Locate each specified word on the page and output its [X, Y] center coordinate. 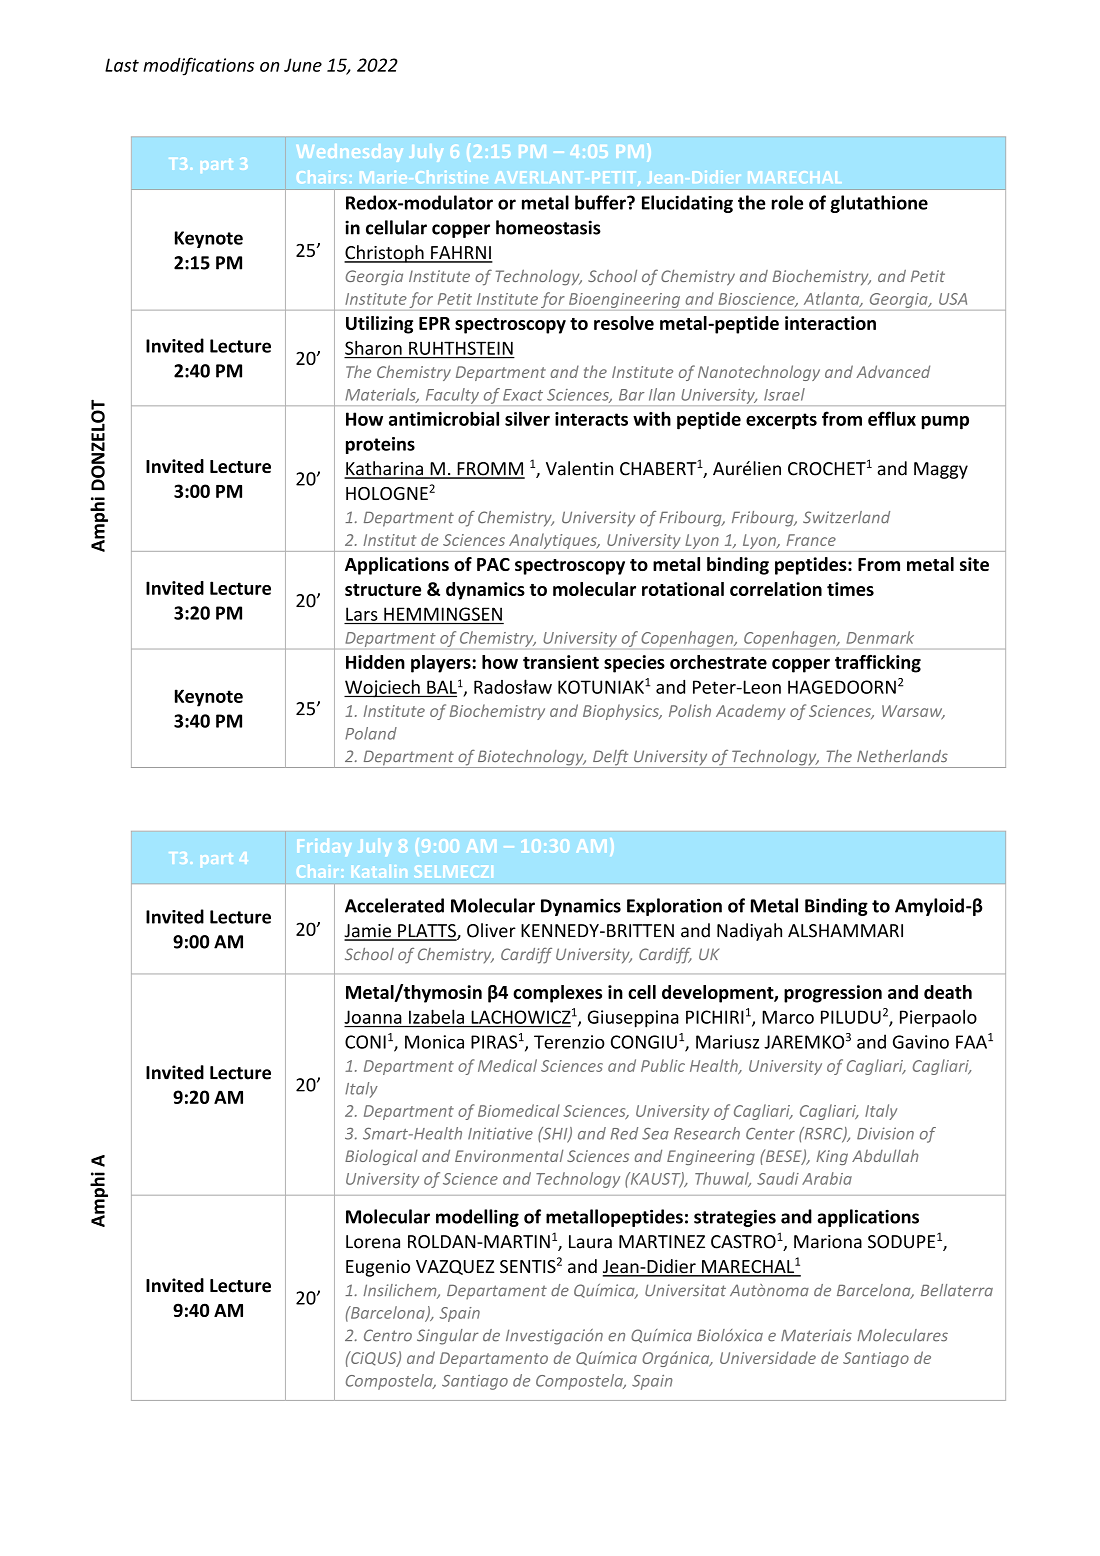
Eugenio [378, 1268]
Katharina [384, 469]
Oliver [491, 930]
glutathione [879, 204]
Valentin [579, 468]
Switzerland [846, 517]
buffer [601, 202]
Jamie [369, 932]
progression [833, 994]
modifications [198, 66]
